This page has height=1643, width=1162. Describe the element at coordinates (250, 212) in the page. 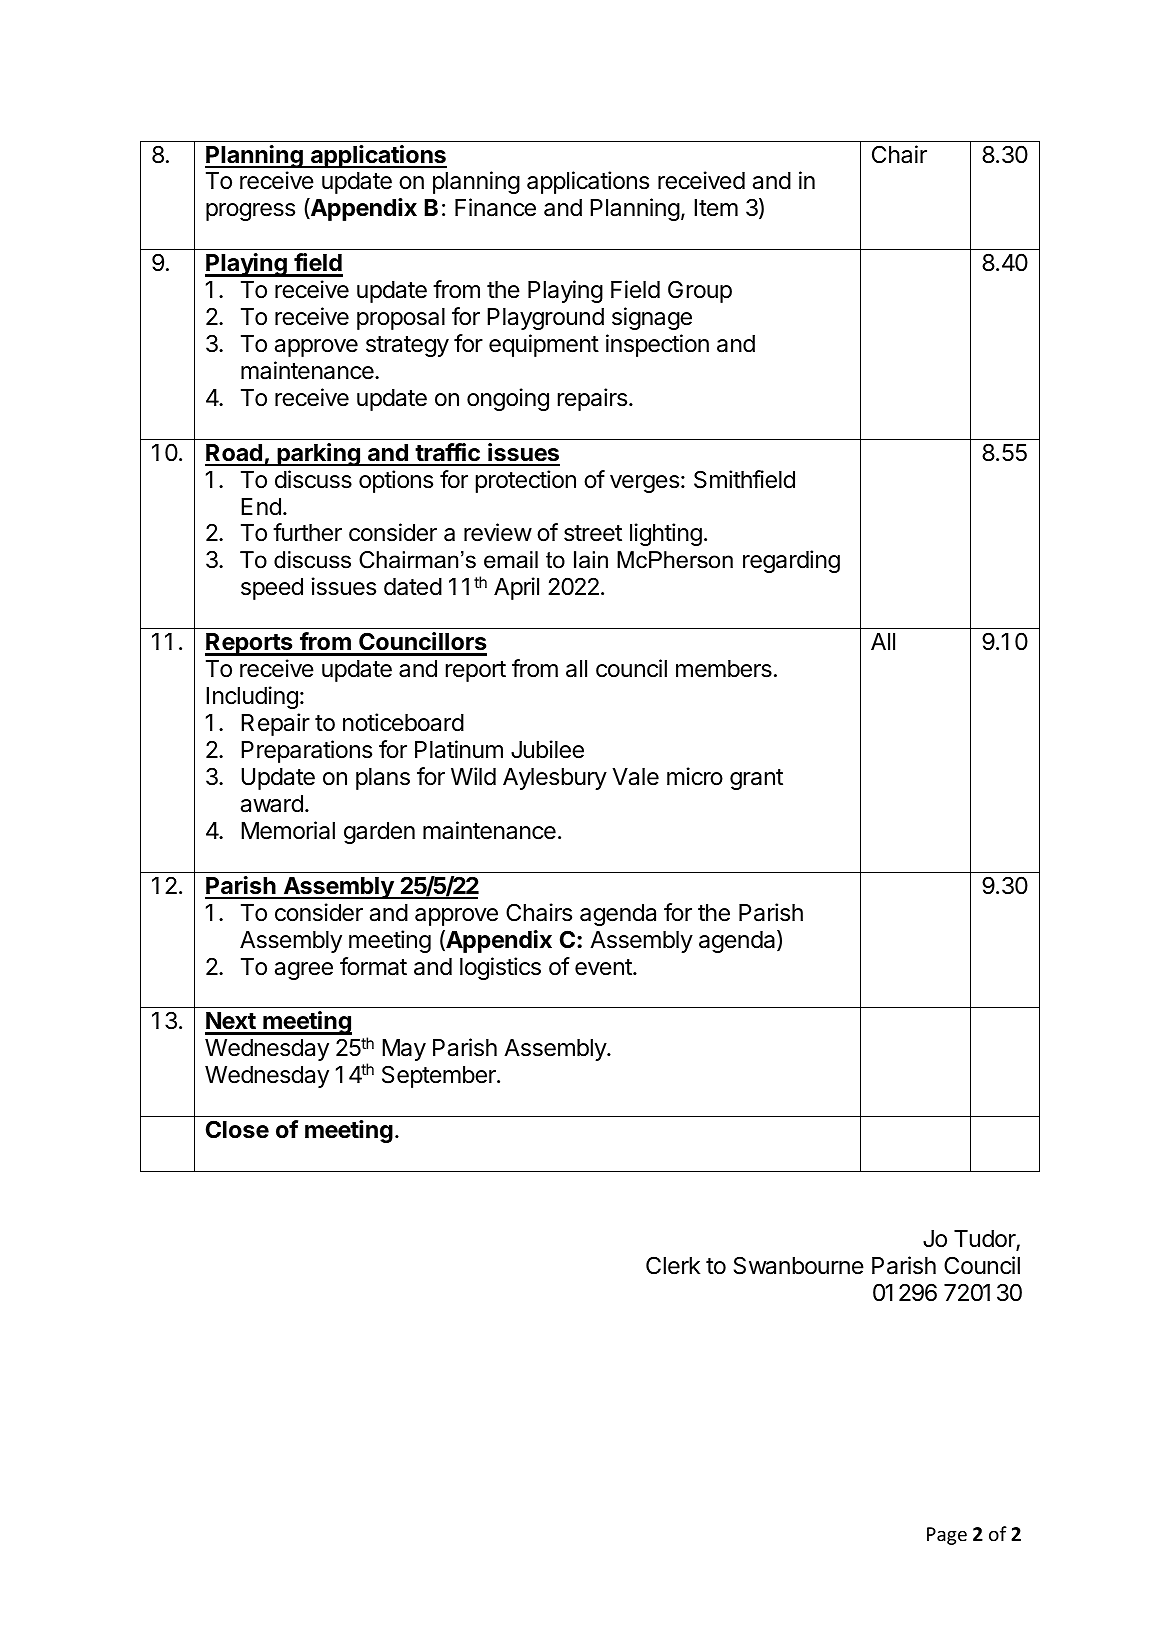

I see `progress` at that location.
